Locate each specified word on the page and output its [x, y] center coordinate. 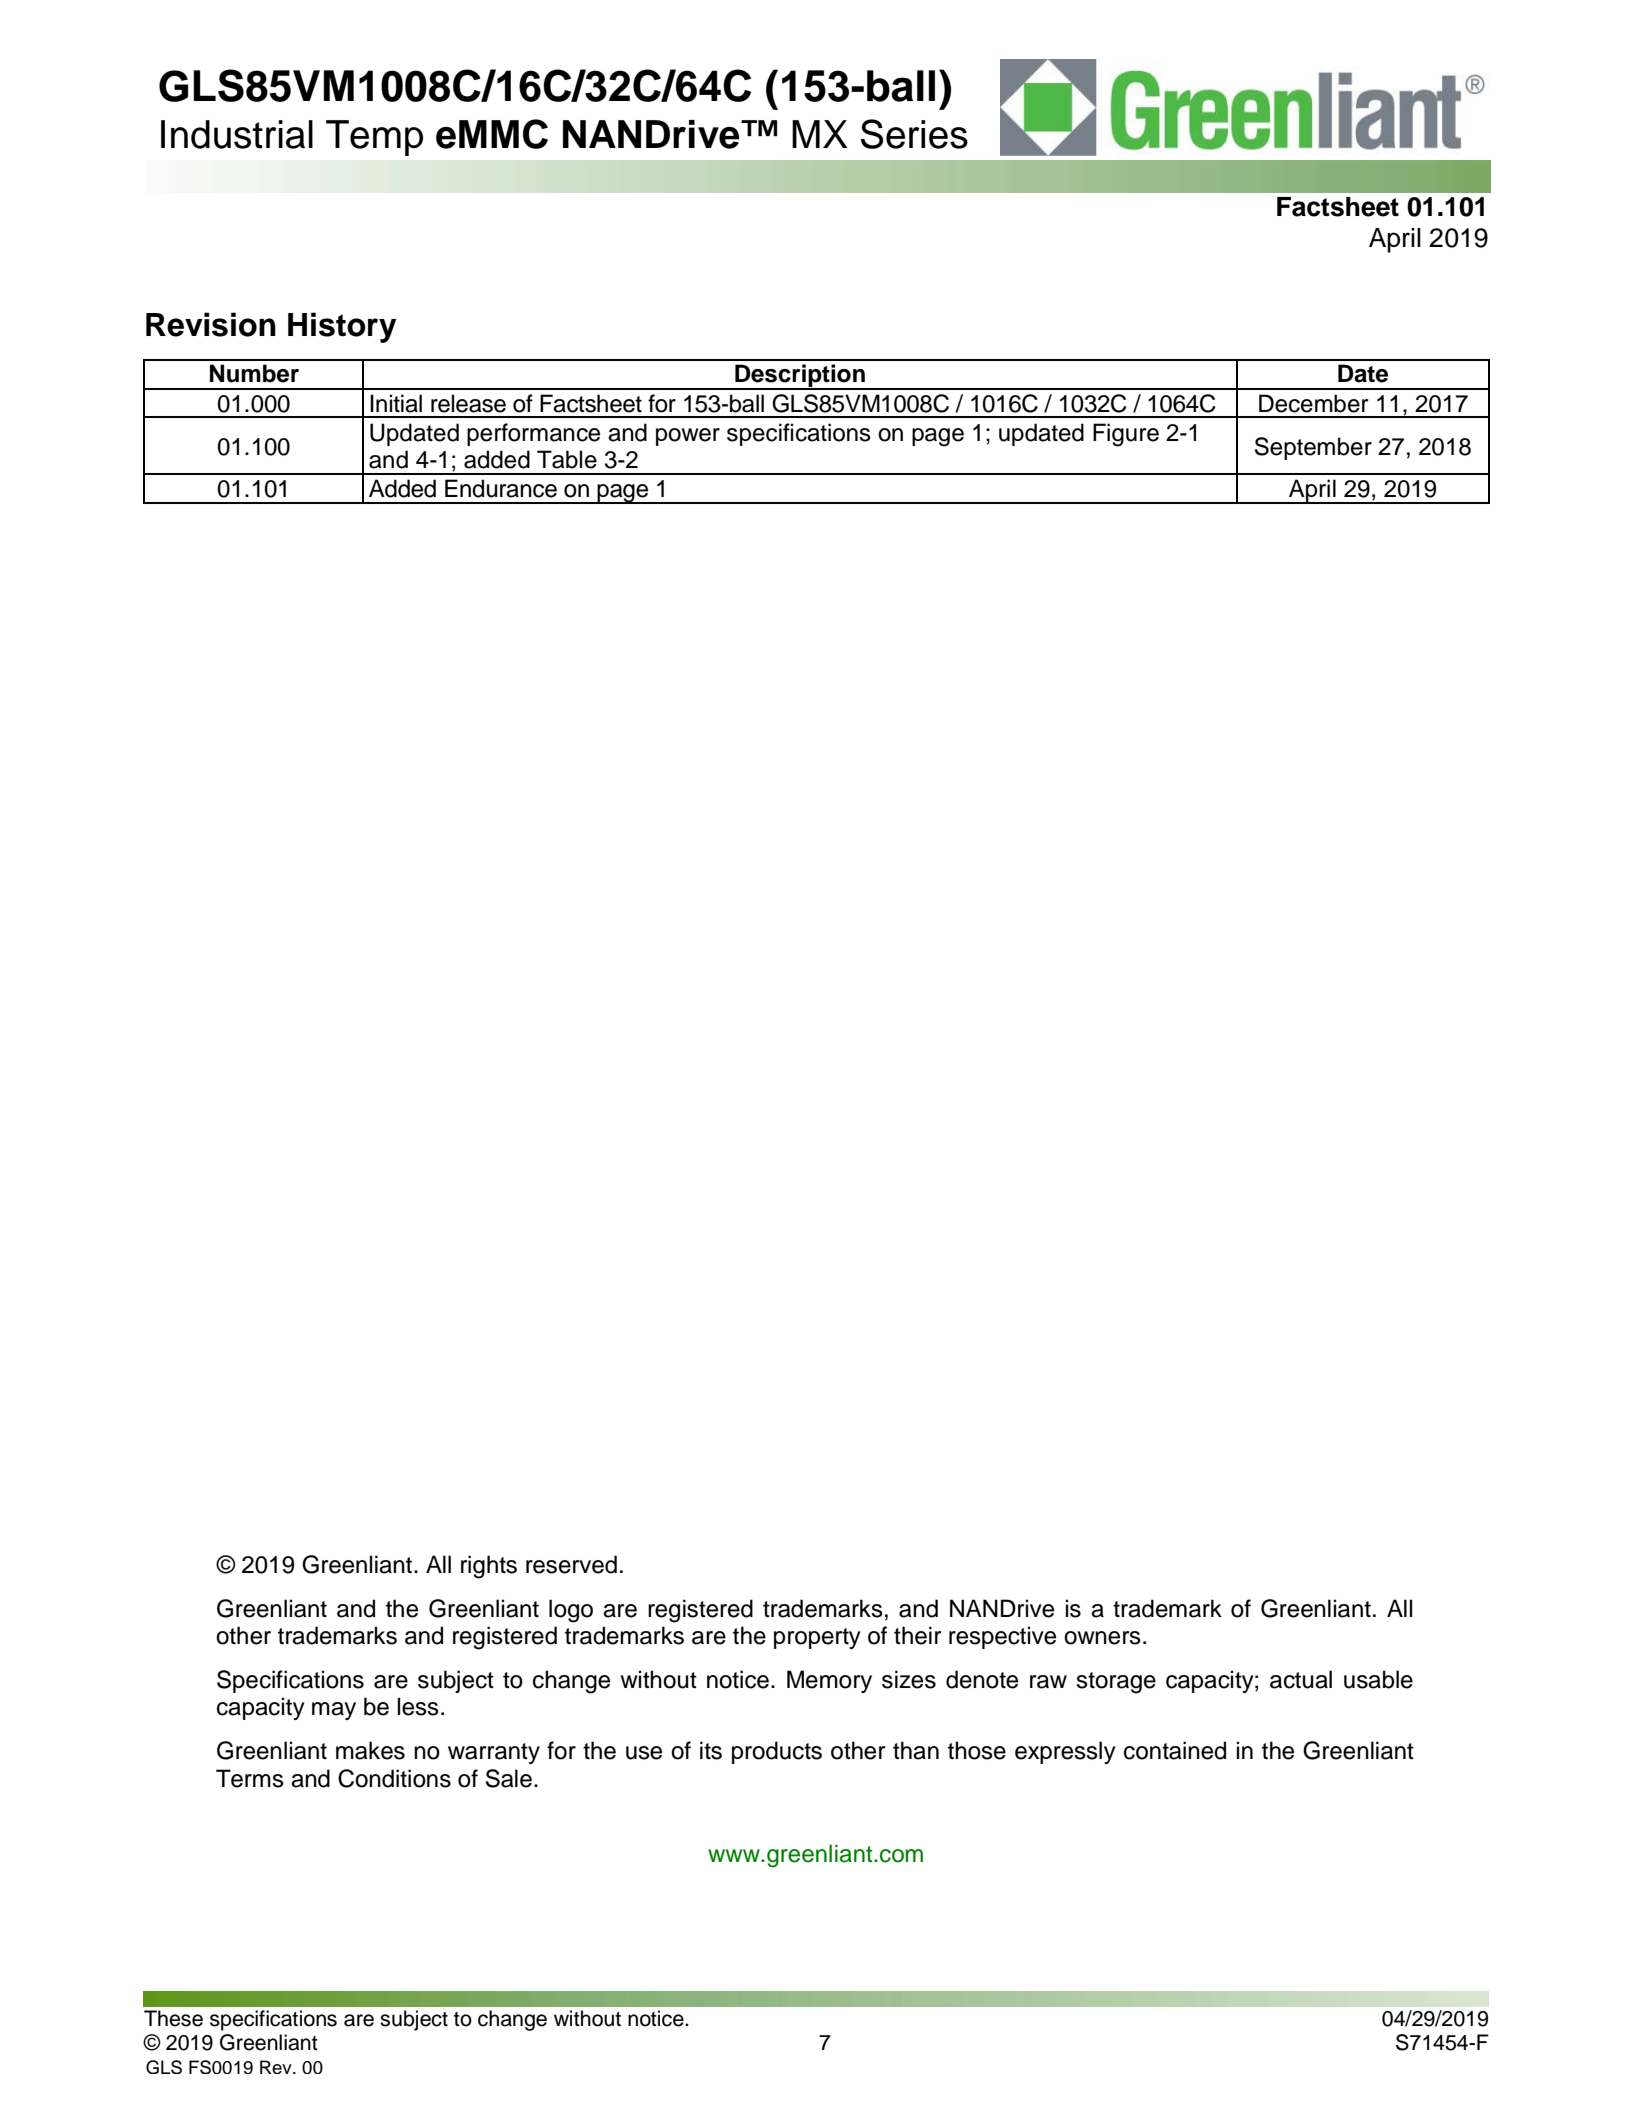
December [1313, 403]
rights [489, 1567]
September [1313, 448]
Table [567, 459]
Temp [374, 138]
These [173, 2018]
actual [1301, 1679]
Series [914, 134]
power [688, 437]
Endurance [501, 488]
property [817, 1638]
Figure [1126, 435]
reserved [571, 1564]
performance [533, 434]
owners [1102, 1638]
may [334, 1711]
